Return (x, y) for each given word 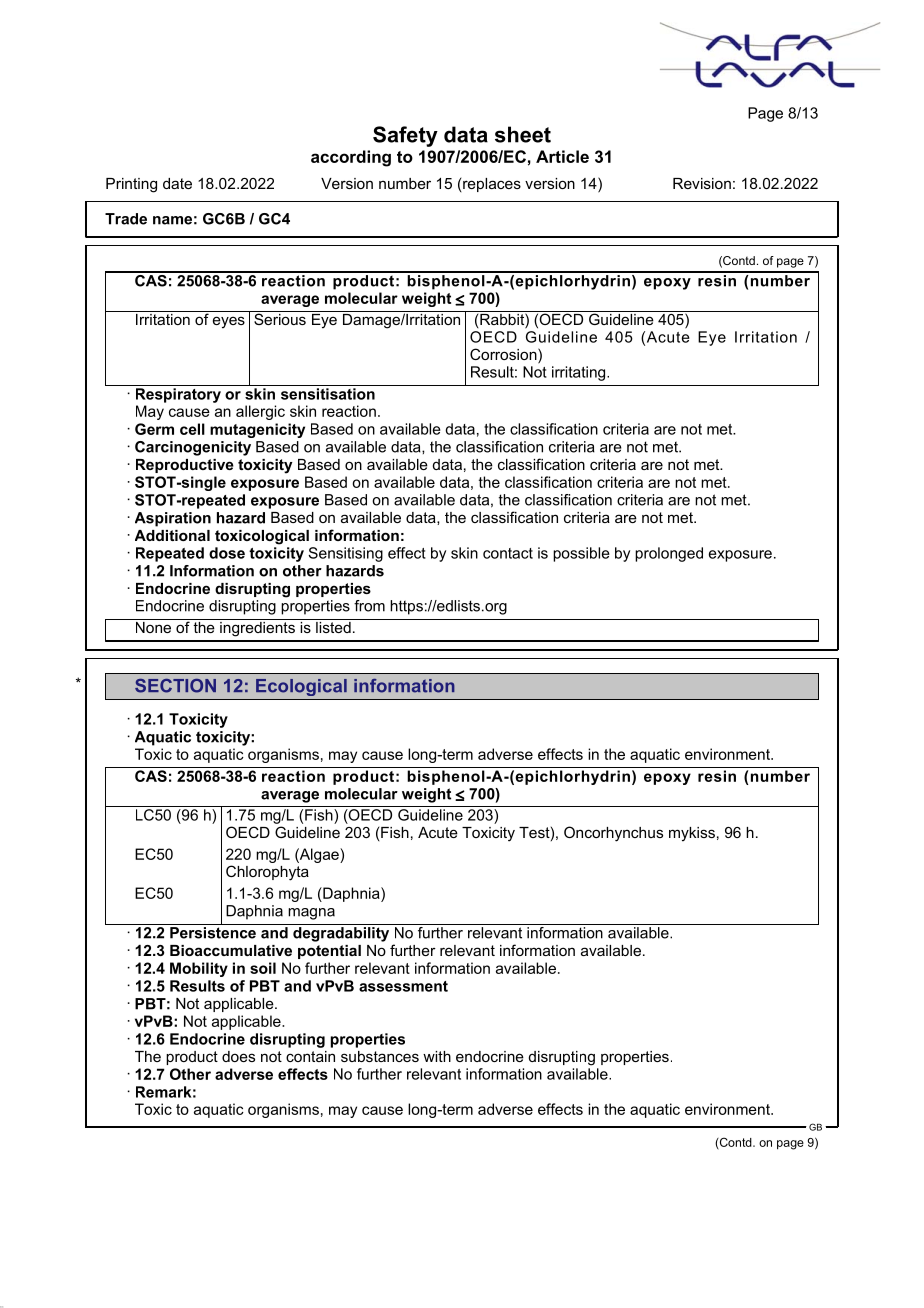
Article (562, 156)
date (177, 183)
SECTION (175, 686)
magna (311, 914)
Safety (405, 136)
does (238, 1056)
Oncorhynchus (613, 834)
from (369, 606)
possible (581, 554)
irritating (580, 373)
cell (192, 429)
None (153, 626)
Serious (280, 318)
